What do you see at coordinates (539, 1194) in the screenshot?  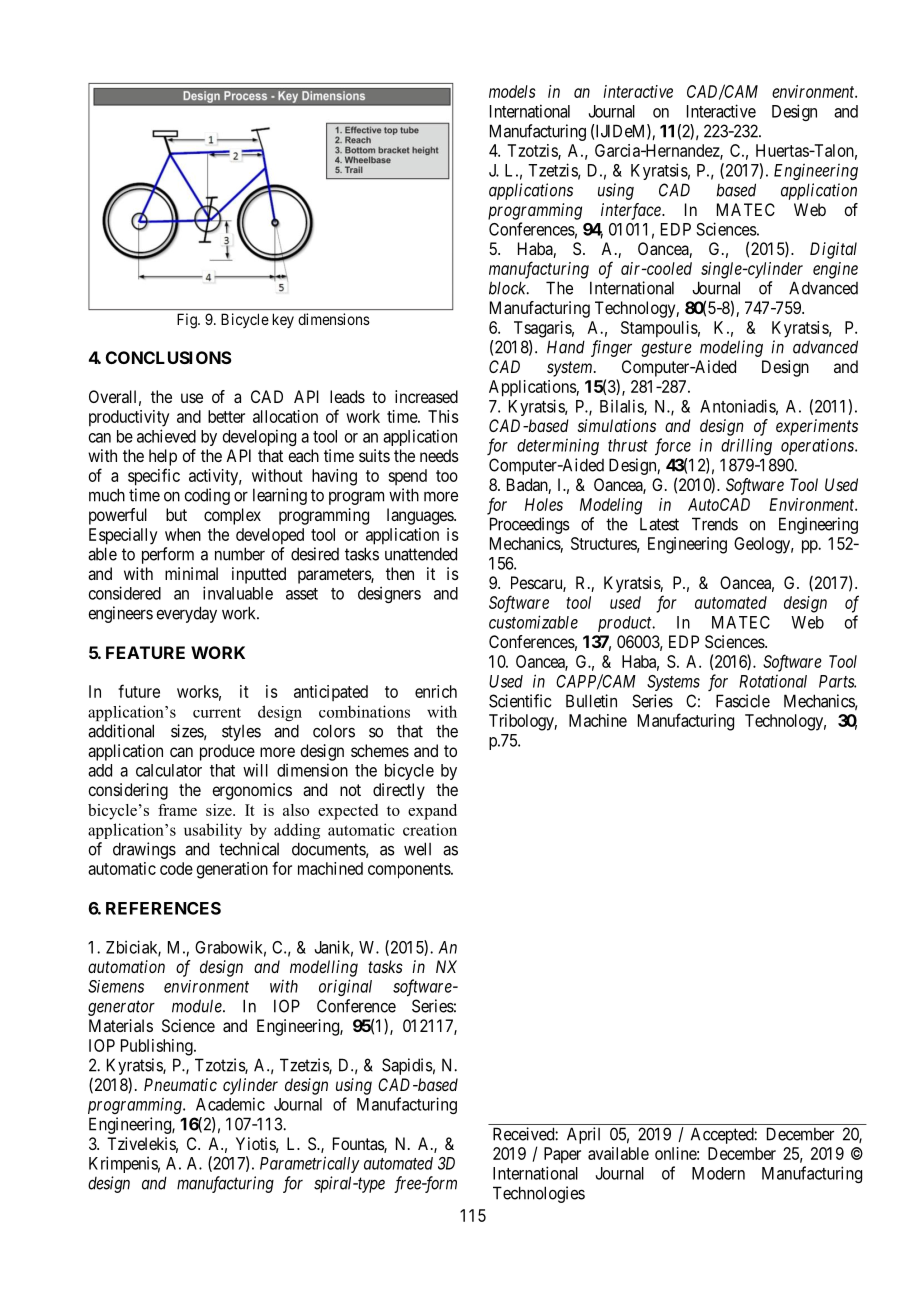 I see `Technologies` at bounding box center [539, 1194].
